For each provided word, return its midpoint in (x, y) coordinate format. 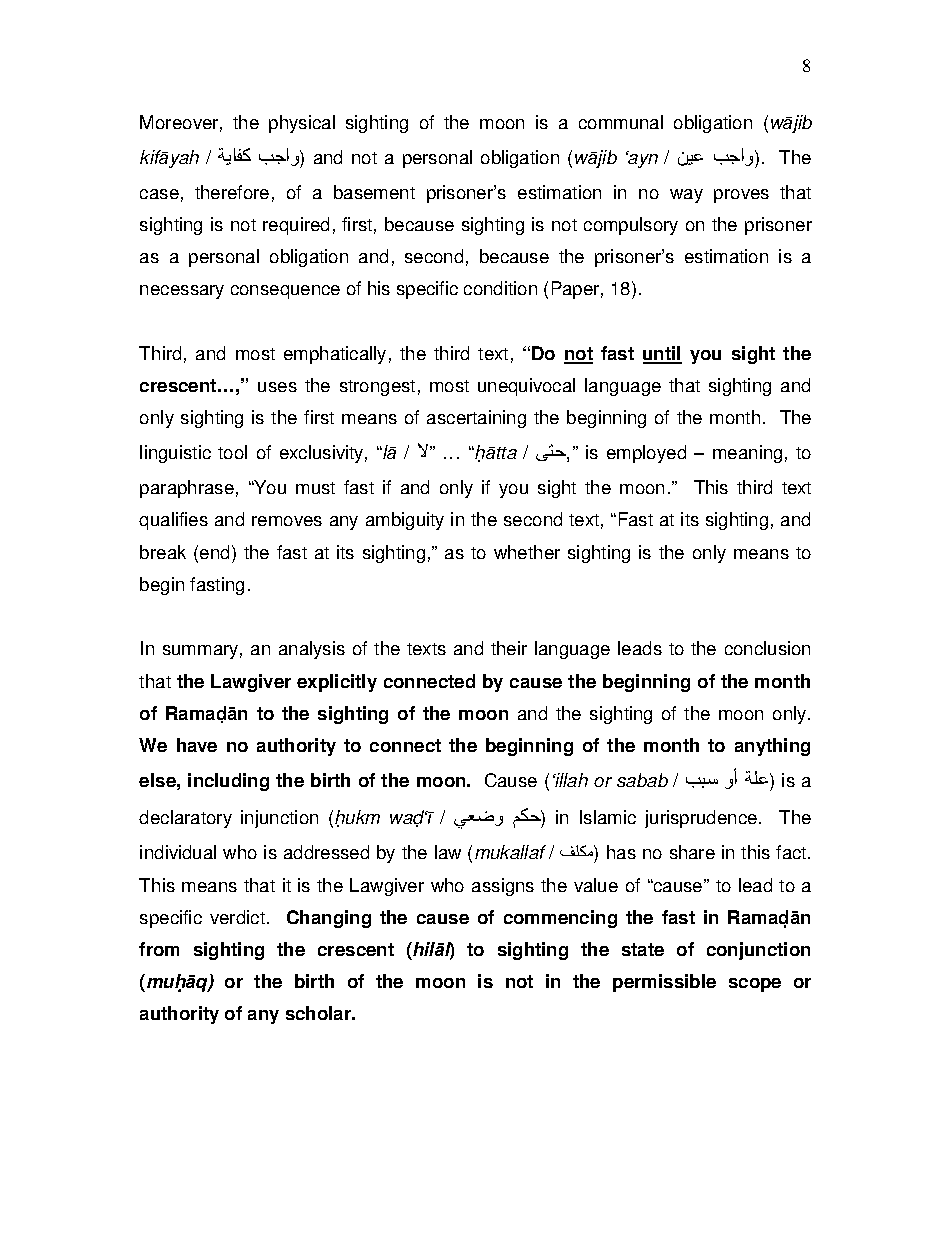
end (216, 552)
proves (741, 196)
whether (527, 552)
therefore (232, 192)
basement (374, 192)
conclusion (767, 648)
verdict (237, 917)
